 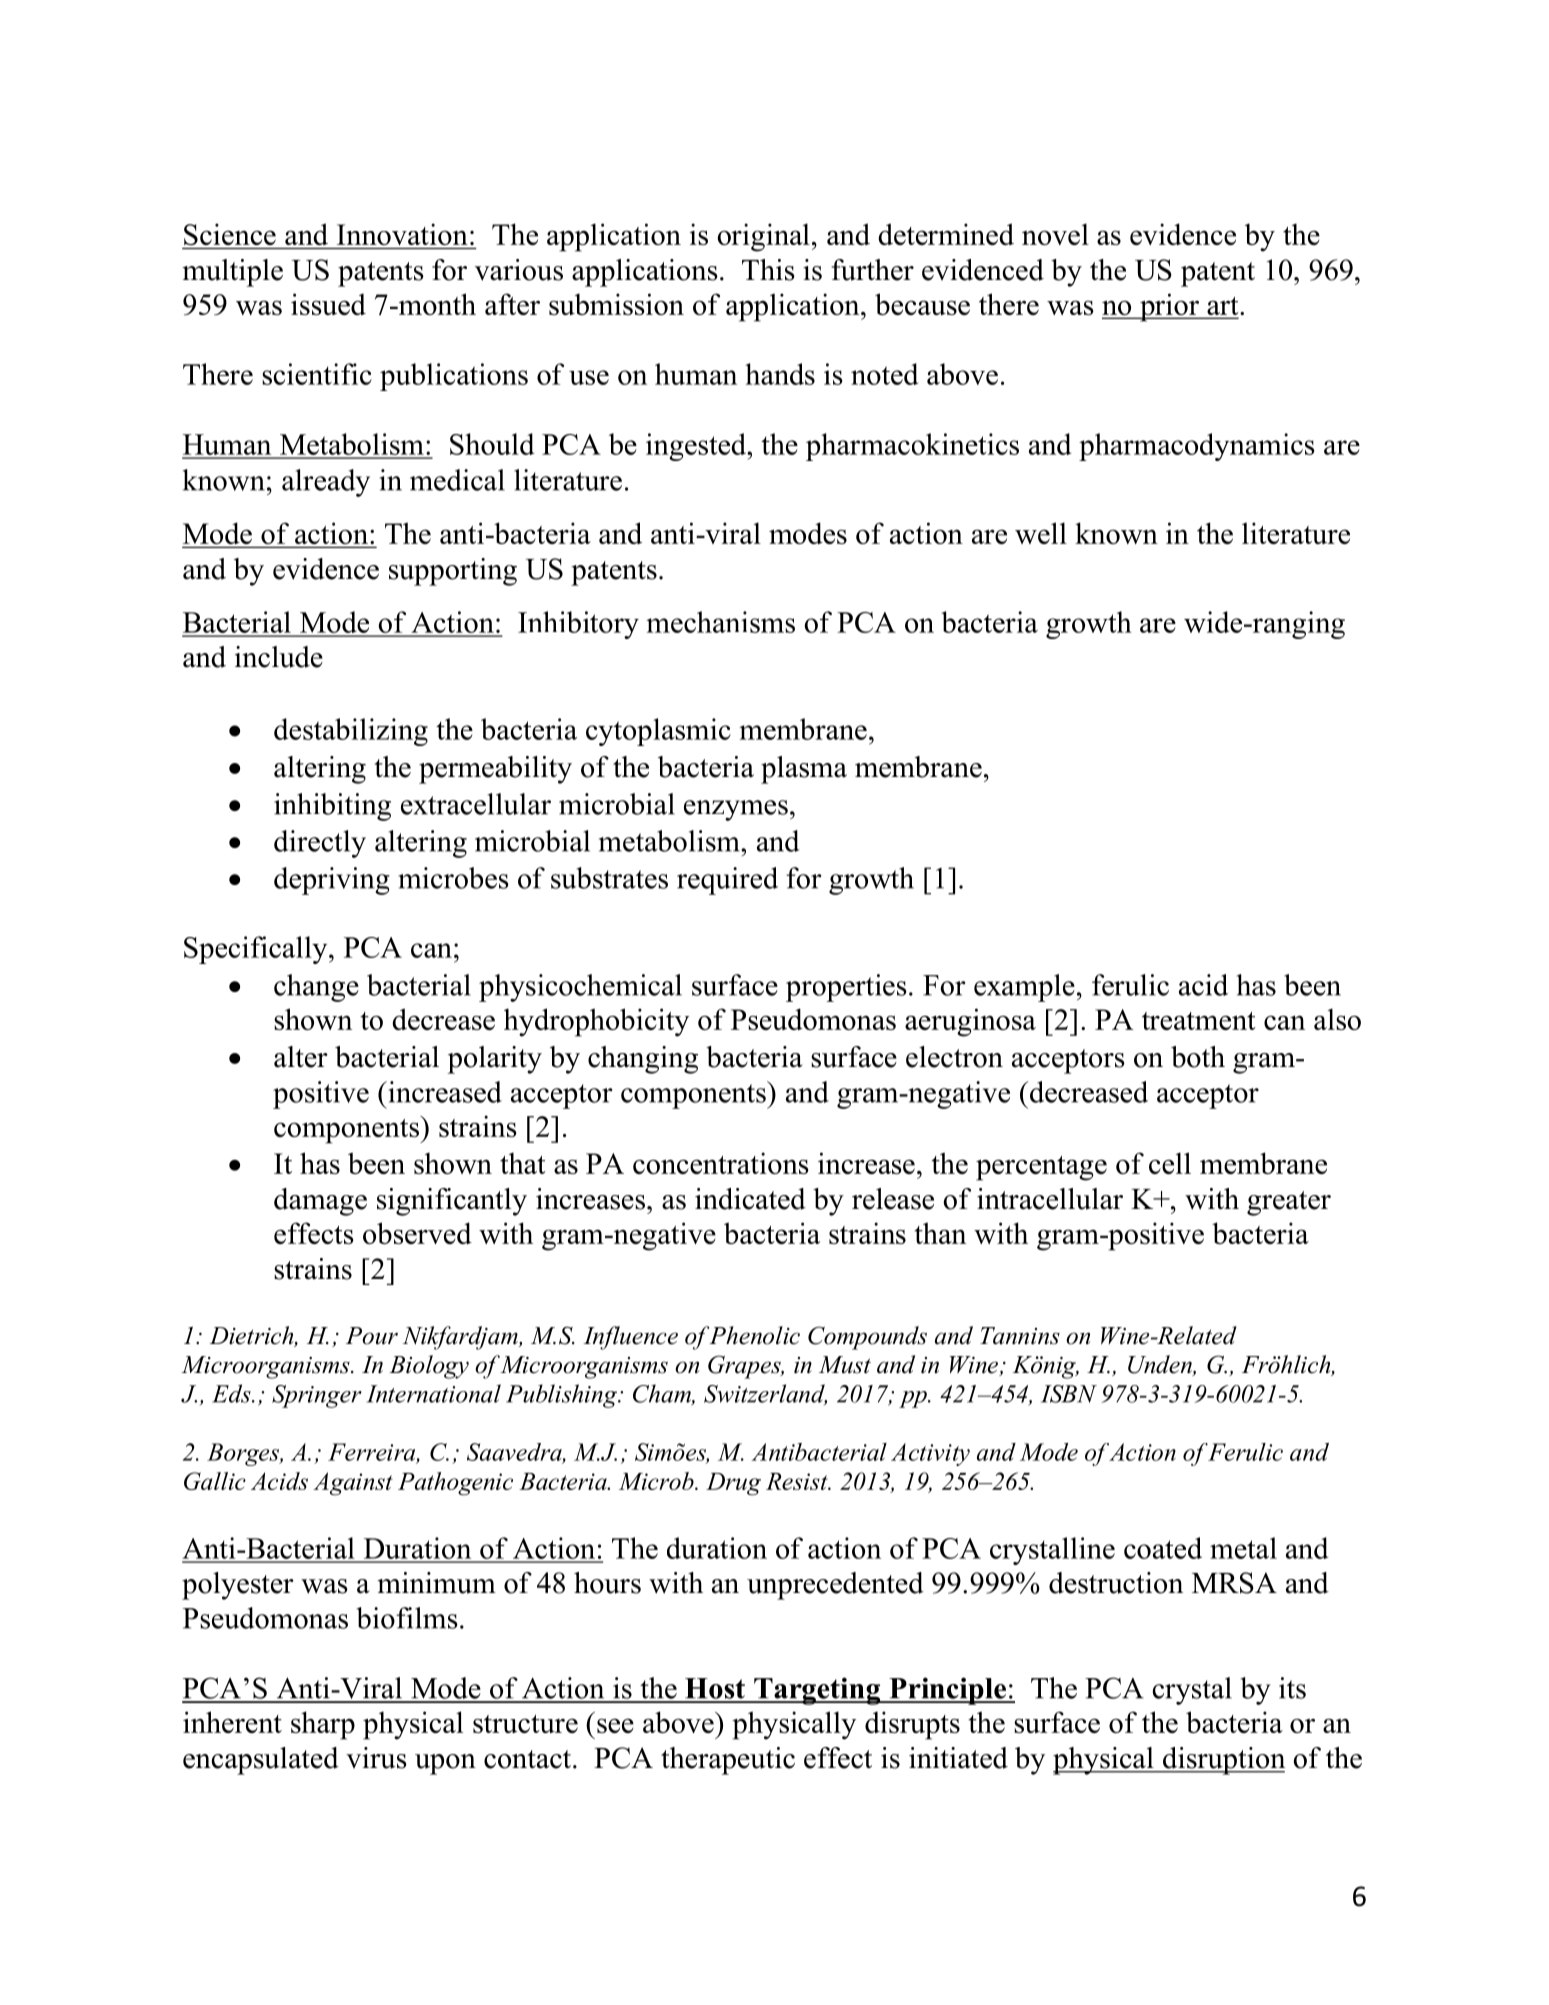 What do you see at coordinates (323, 1725) in the image?
I see `sharp` at bounding box center [323, 1725].
